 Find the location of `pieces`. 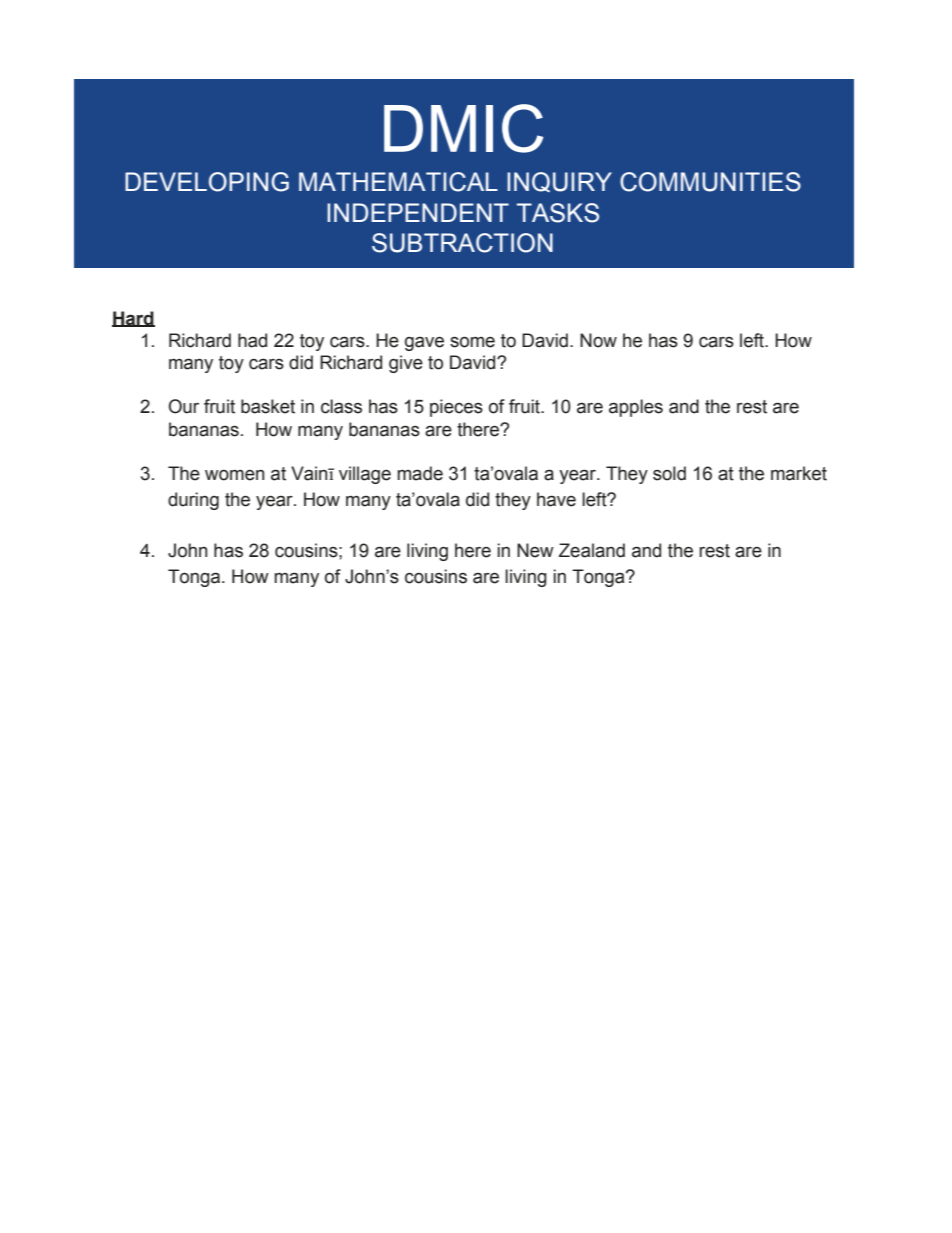

pieces is located at coordinates (456, 408).
